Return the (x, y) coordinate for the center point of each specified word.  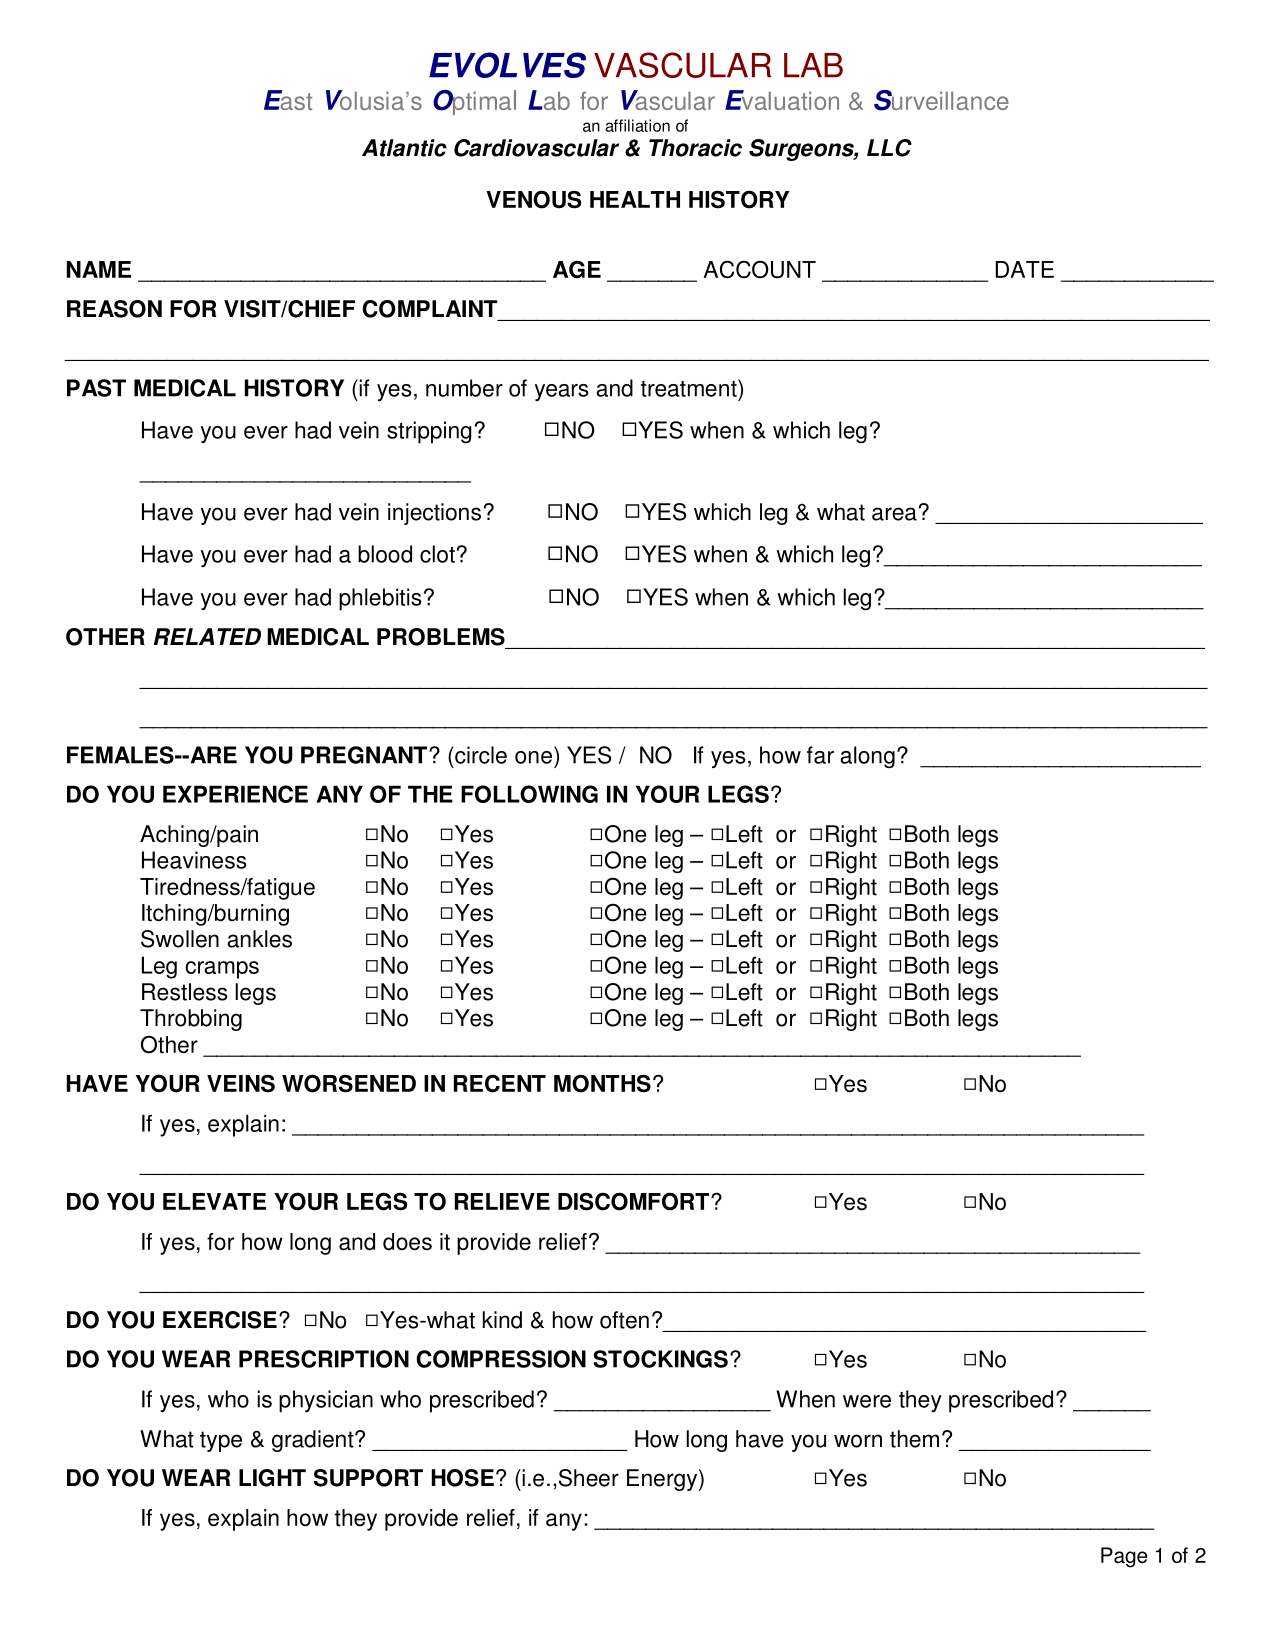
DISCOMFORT (633, 1201)
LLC (889, 148)
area (894, 514)
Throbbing (191, 1020)
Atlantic (404, 148)
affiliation (637, 125)
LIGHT (272, 1478)
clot (437, 554)
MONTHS (602, 1083)
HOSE (463, 1478)
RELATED (207, 636)
